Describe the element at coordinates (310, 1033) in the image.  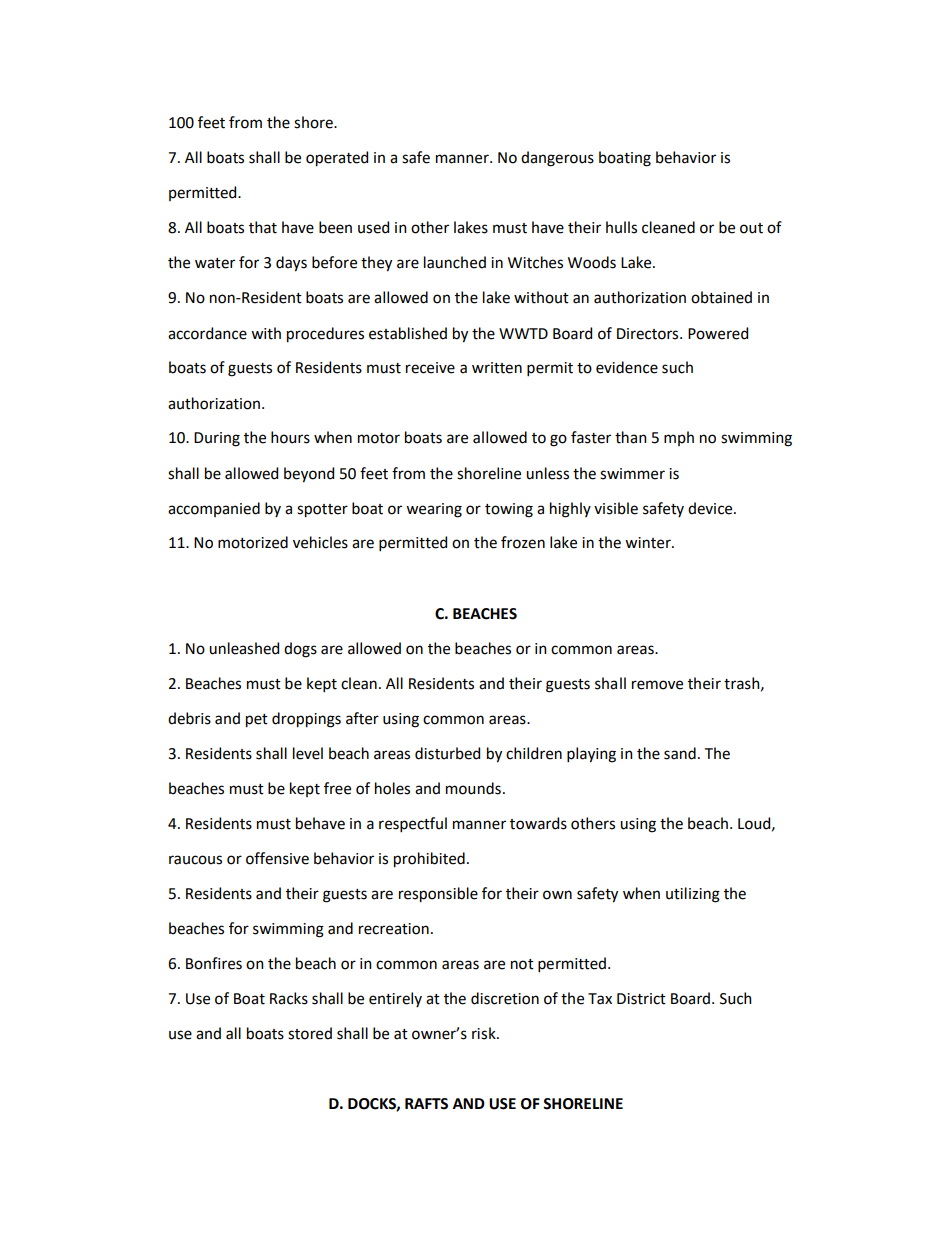
I see `stored` at that location.
